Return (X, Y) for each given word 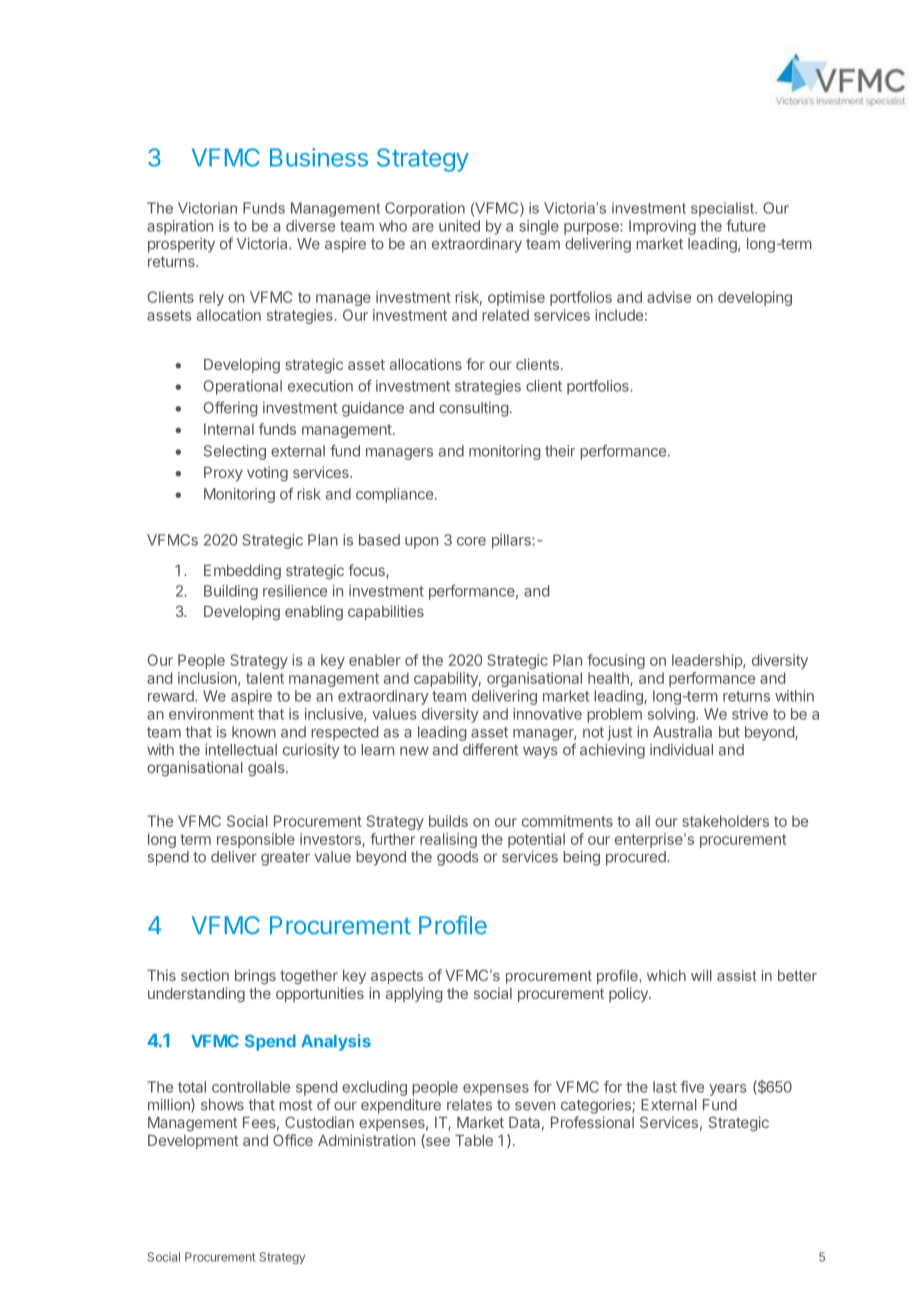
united (459, 226)
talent (265, 678)
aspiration (180, 227)
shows (222, 1105)
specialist (723, 209)
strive (750, 714)
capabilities (386, 612)
